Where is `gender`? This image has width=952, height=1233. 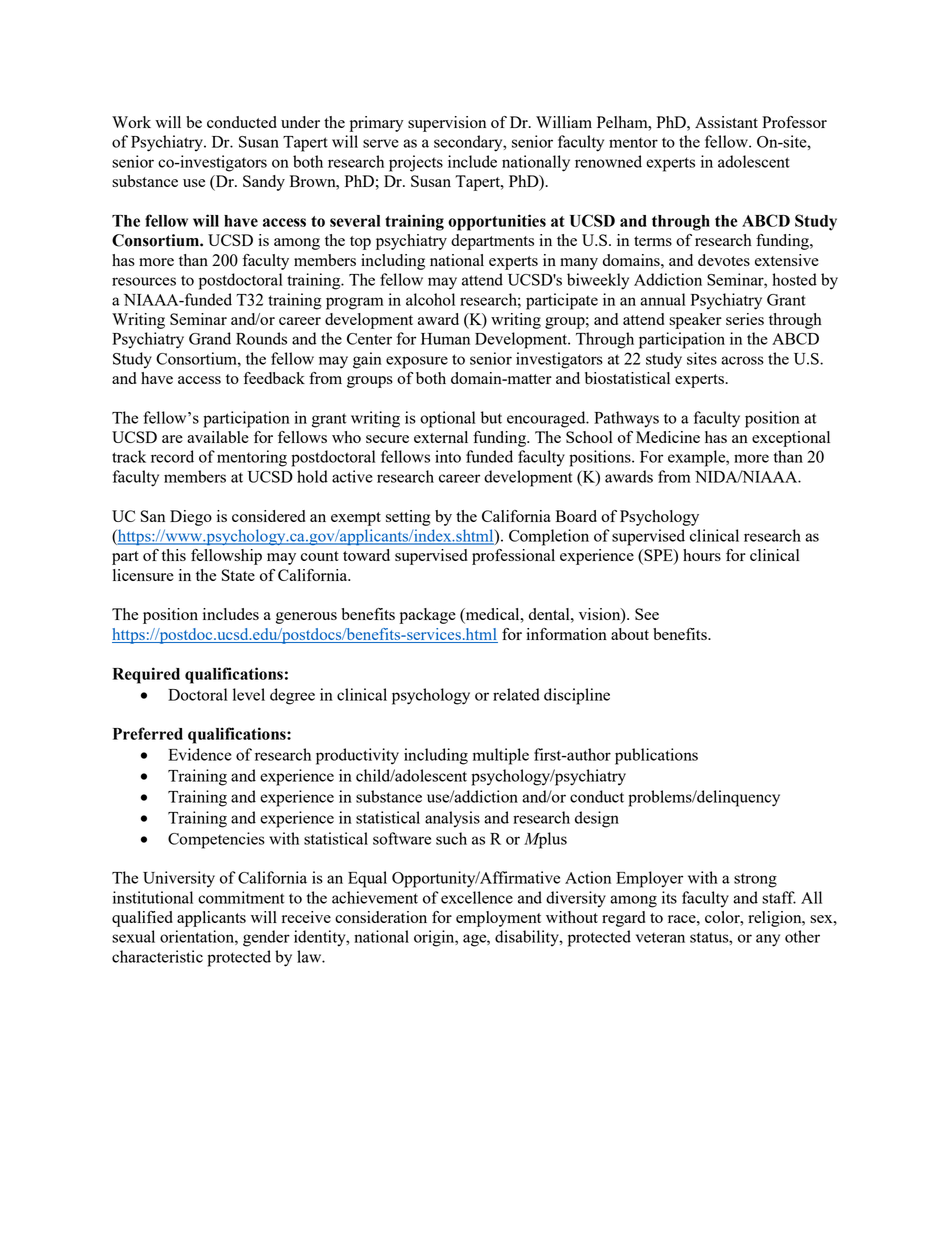 gender is located at coordinates (266, 938).
